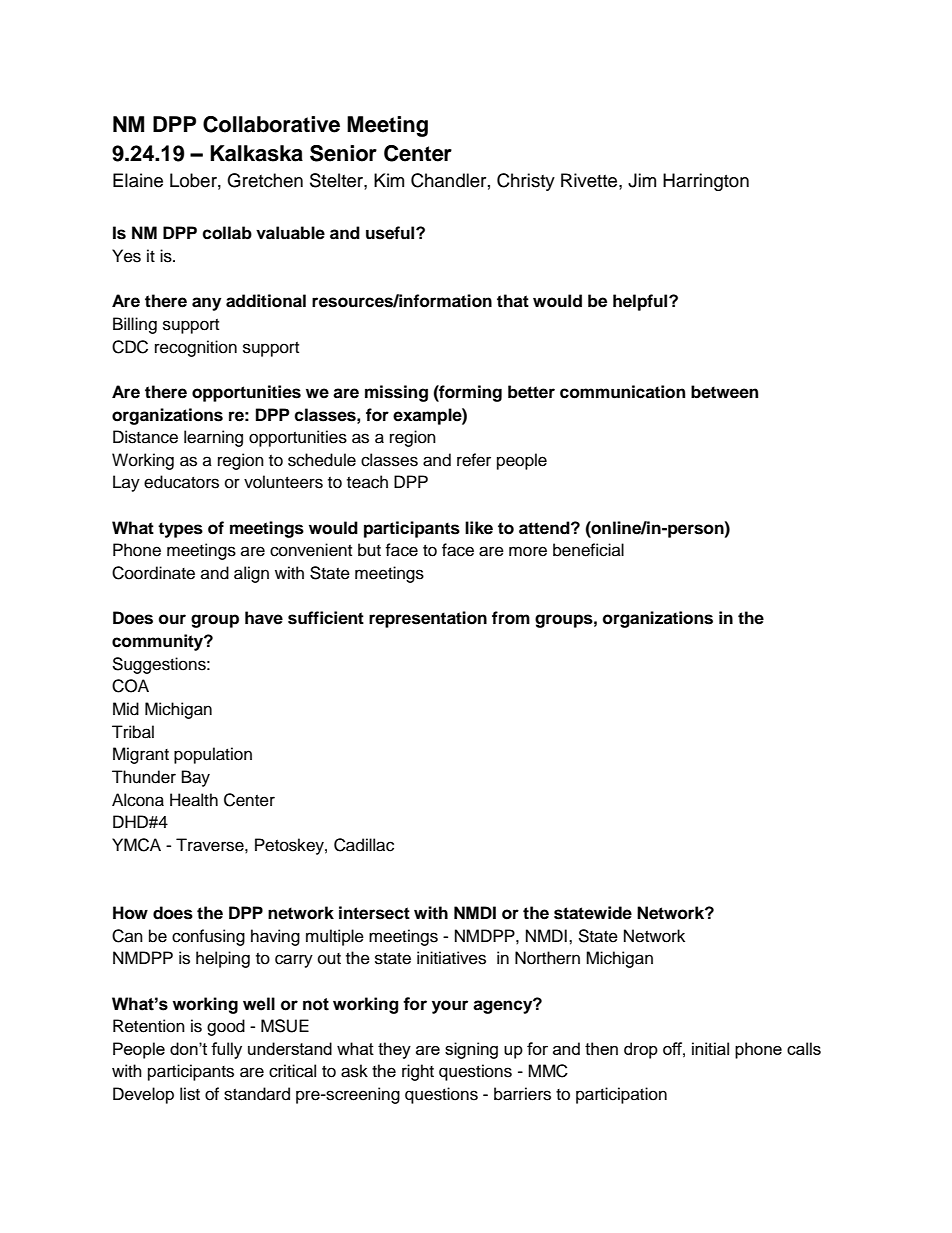 This image has height=1233, width=952. Describe the element at coordinates (471, 1050) in the image. I see `signing` at that location.
